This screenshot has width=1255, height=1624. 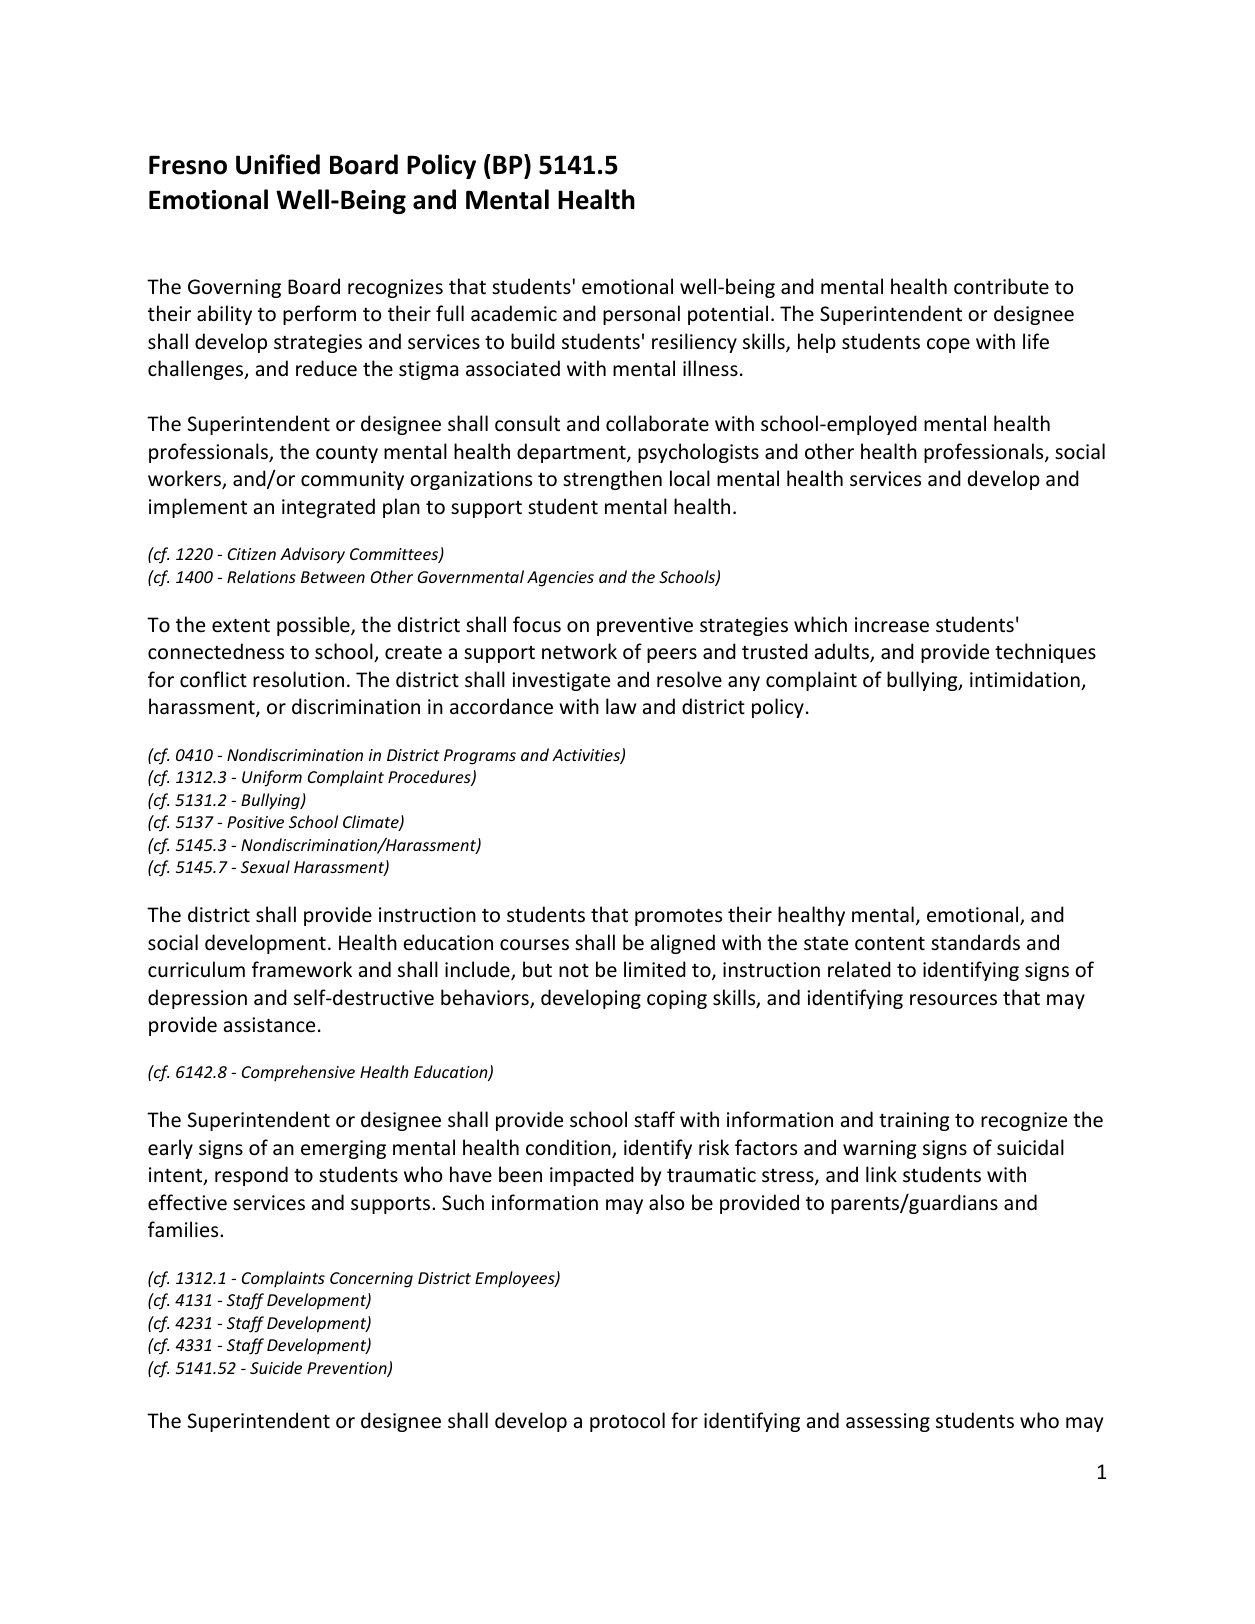 What do you see at coordinates (278, 164) in the screenshot?
I see `Unified` at bounding box center [278, 164].
